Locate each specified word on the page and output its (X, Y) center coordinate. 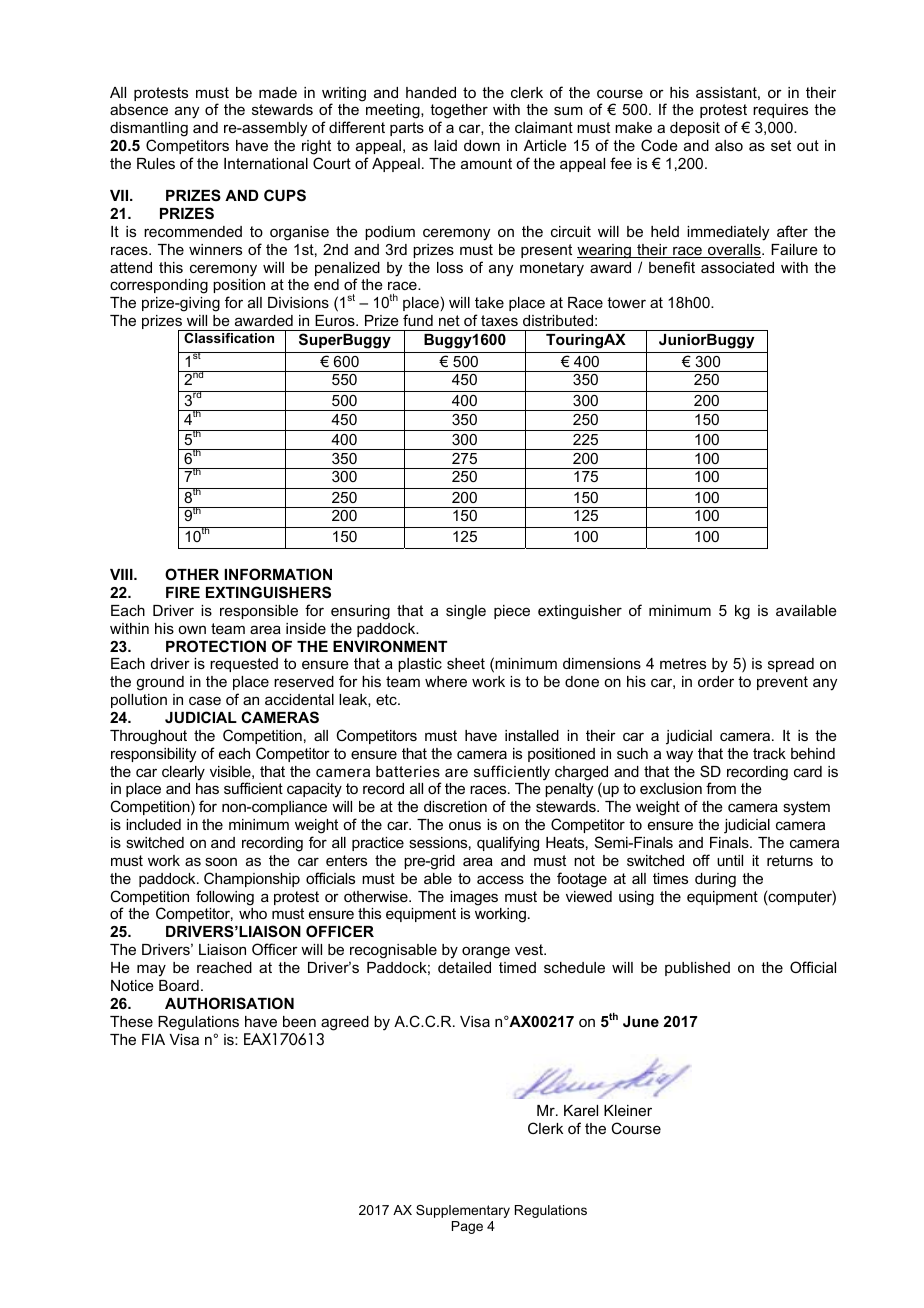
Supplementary (463, 1211)
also (729, 145)
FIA (153, 1039)
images (474, 898)
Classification (229, 338)
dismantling (149, 129)
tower (626, 302)
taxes (499, 320)
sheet (466, 663)
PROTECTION (216, 646)
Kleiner (628, 1110)
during (715, 880)
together (459, 113)
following (225, 898)
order (716, 681)
